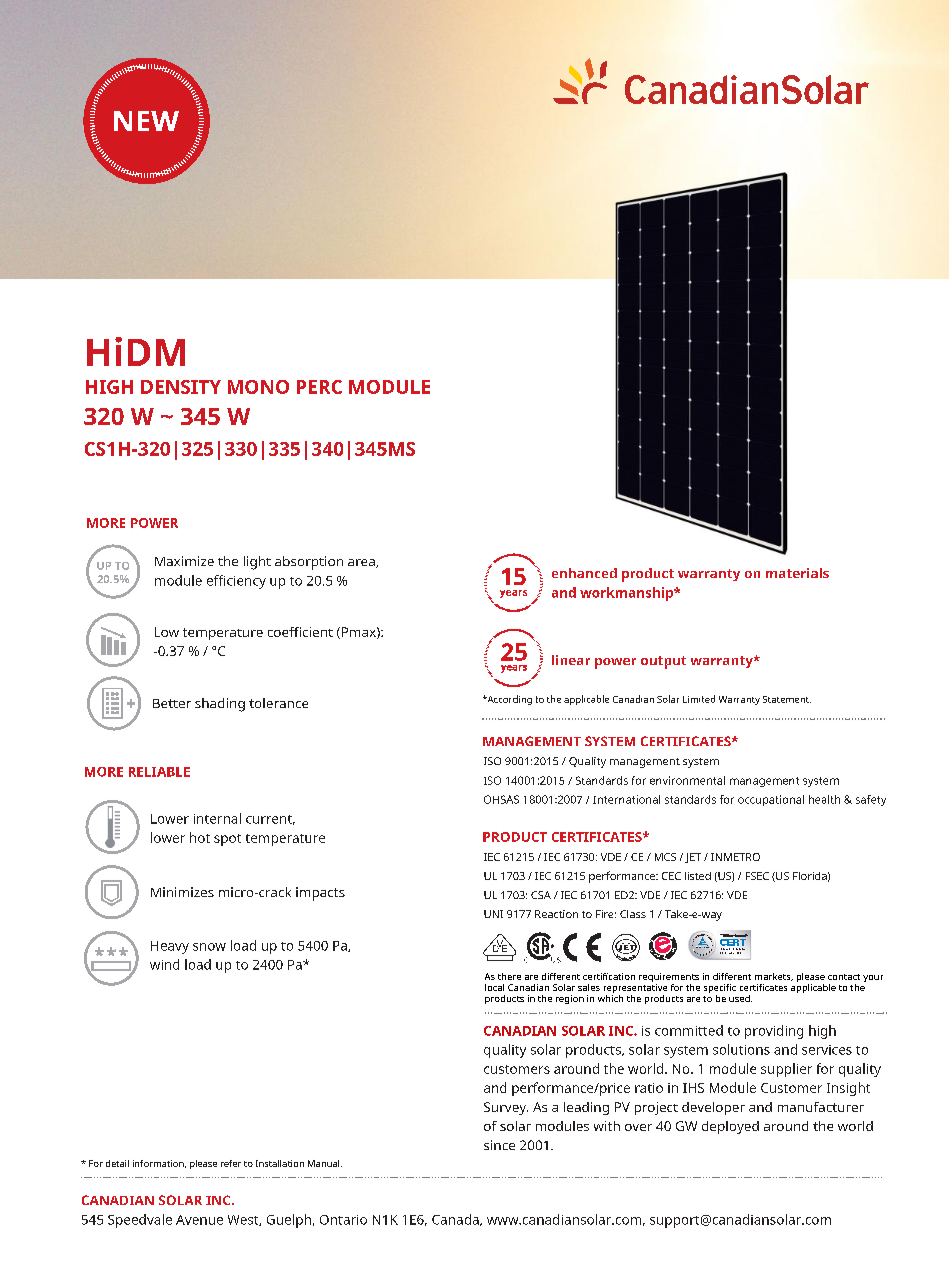 The width and height of the image is (949, 1288). Describe the element at coordinates (181, 387) in the image. I see `DENSITY` at that location.
